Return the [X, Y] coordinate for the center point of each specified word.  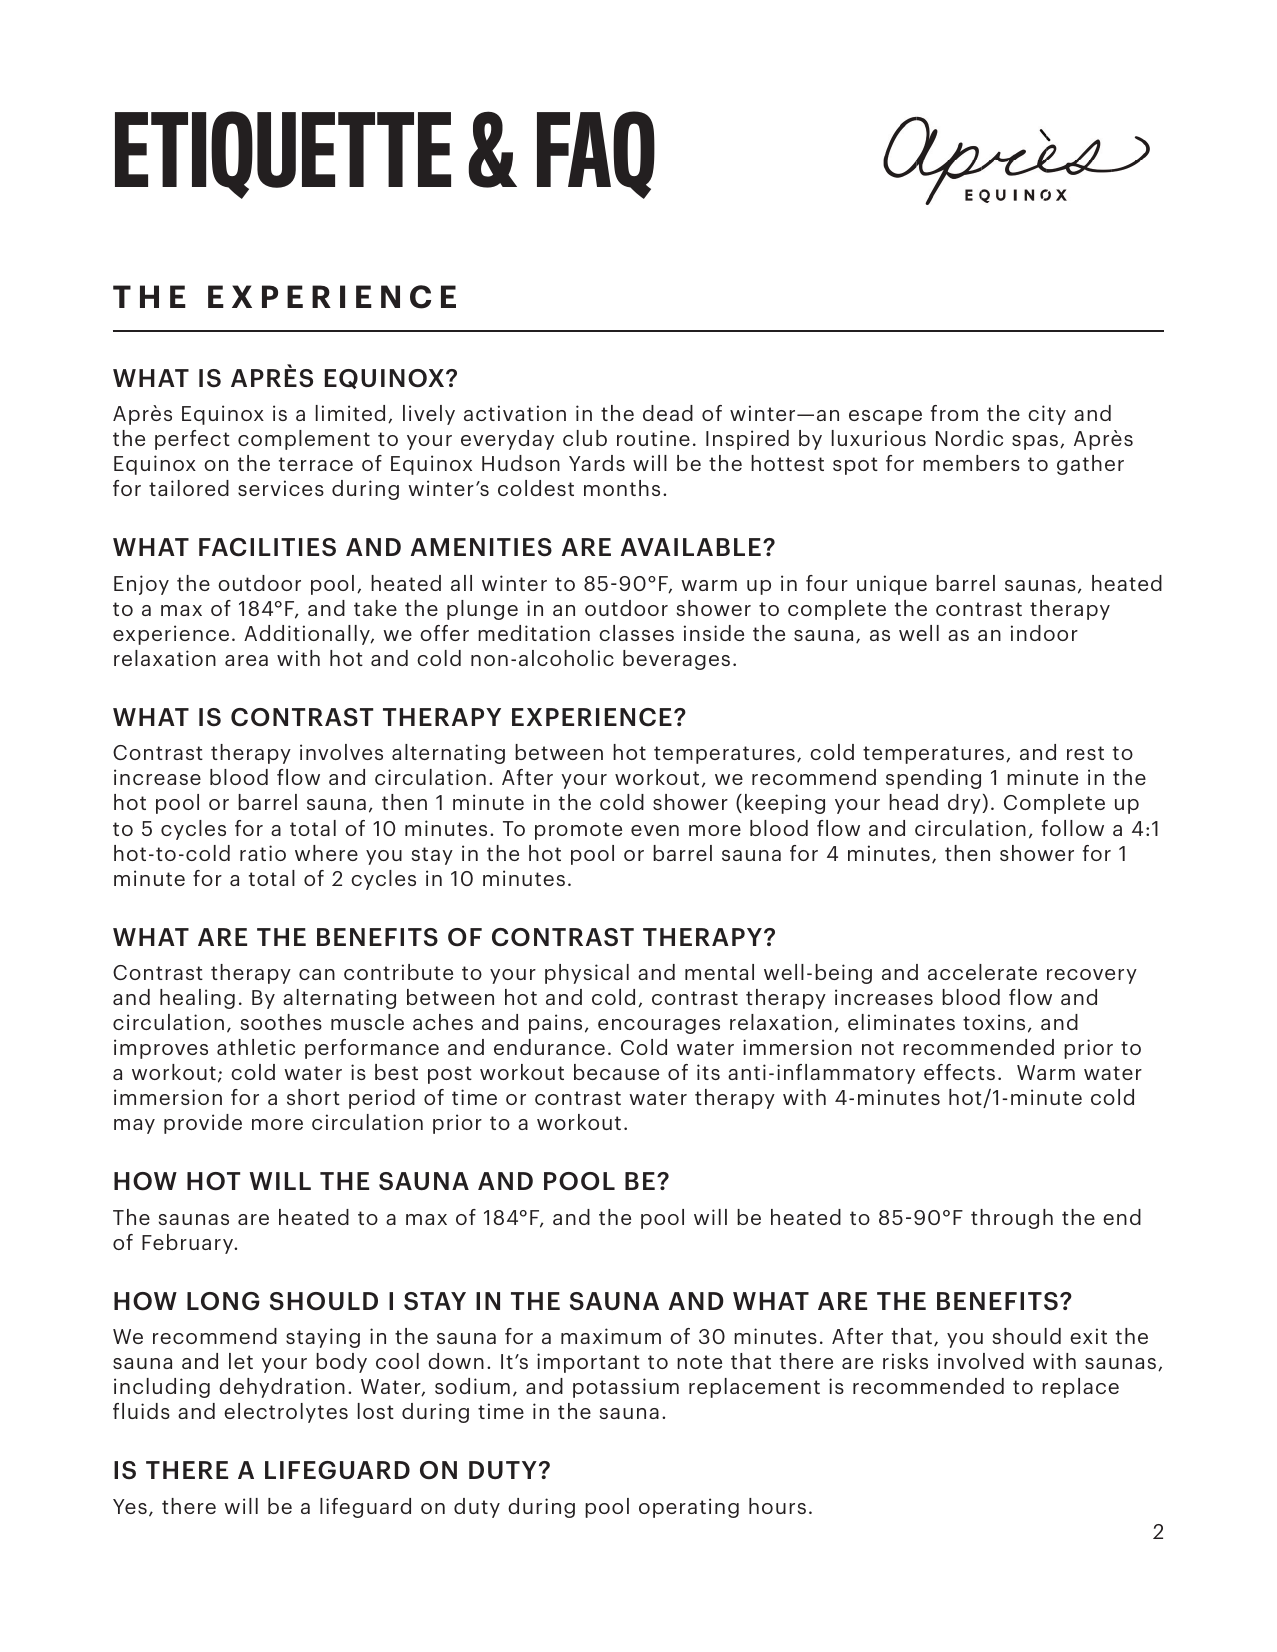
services [281, 488]
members [971, 463]
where [326, 853]
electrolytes [286, 1413]
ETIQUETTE [283, 155]
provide [203, 1124]
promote [578, 831]
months [622, 488]
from [954, 413]
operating [689, 1508]
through [1012, 1219]
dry [965, 804]
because [616, 1072]
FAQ [596, 155]
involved [981, 1361]
